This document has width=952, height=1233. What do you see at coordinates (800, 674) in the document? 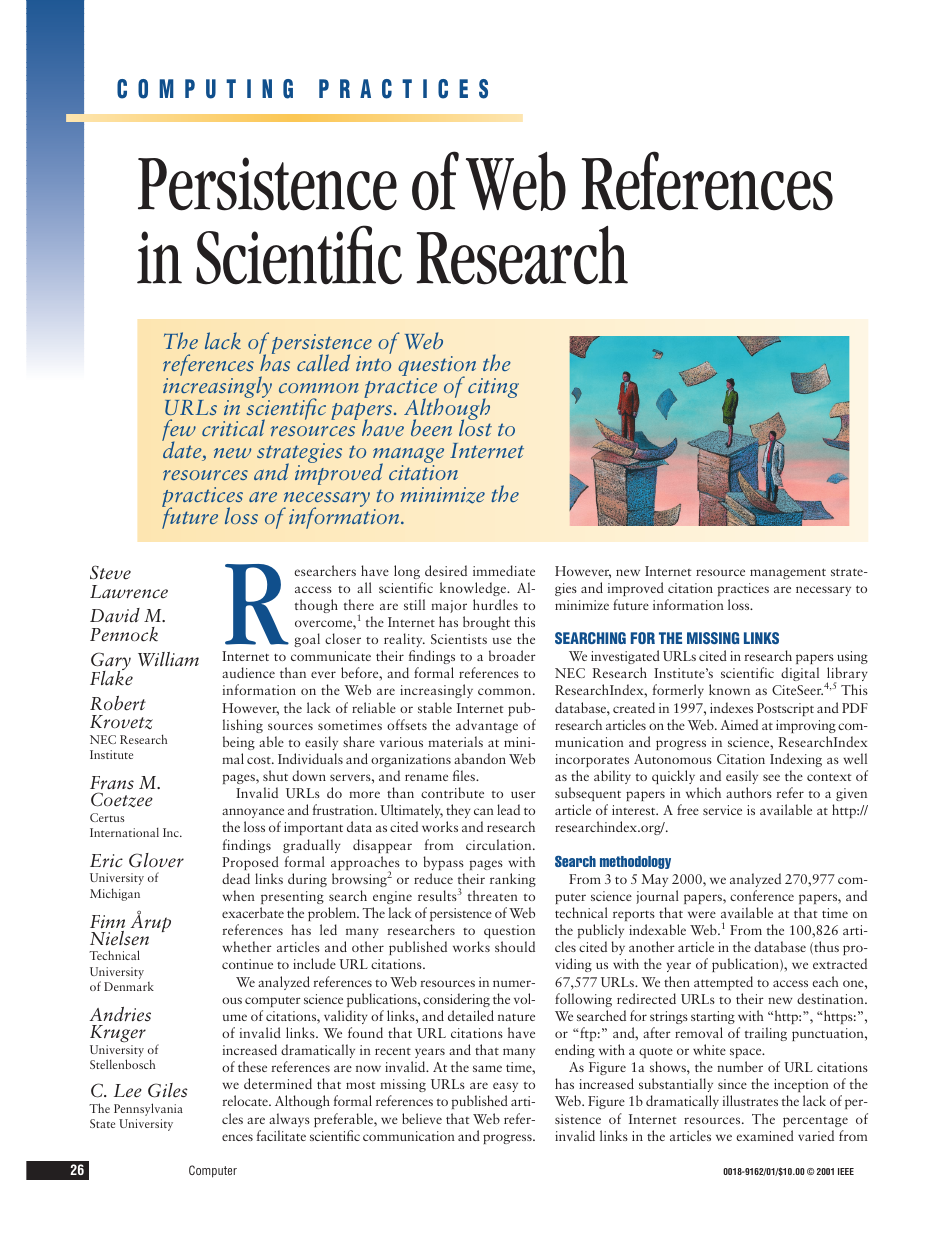
I see `digital` at bounding box center [800, 674].
